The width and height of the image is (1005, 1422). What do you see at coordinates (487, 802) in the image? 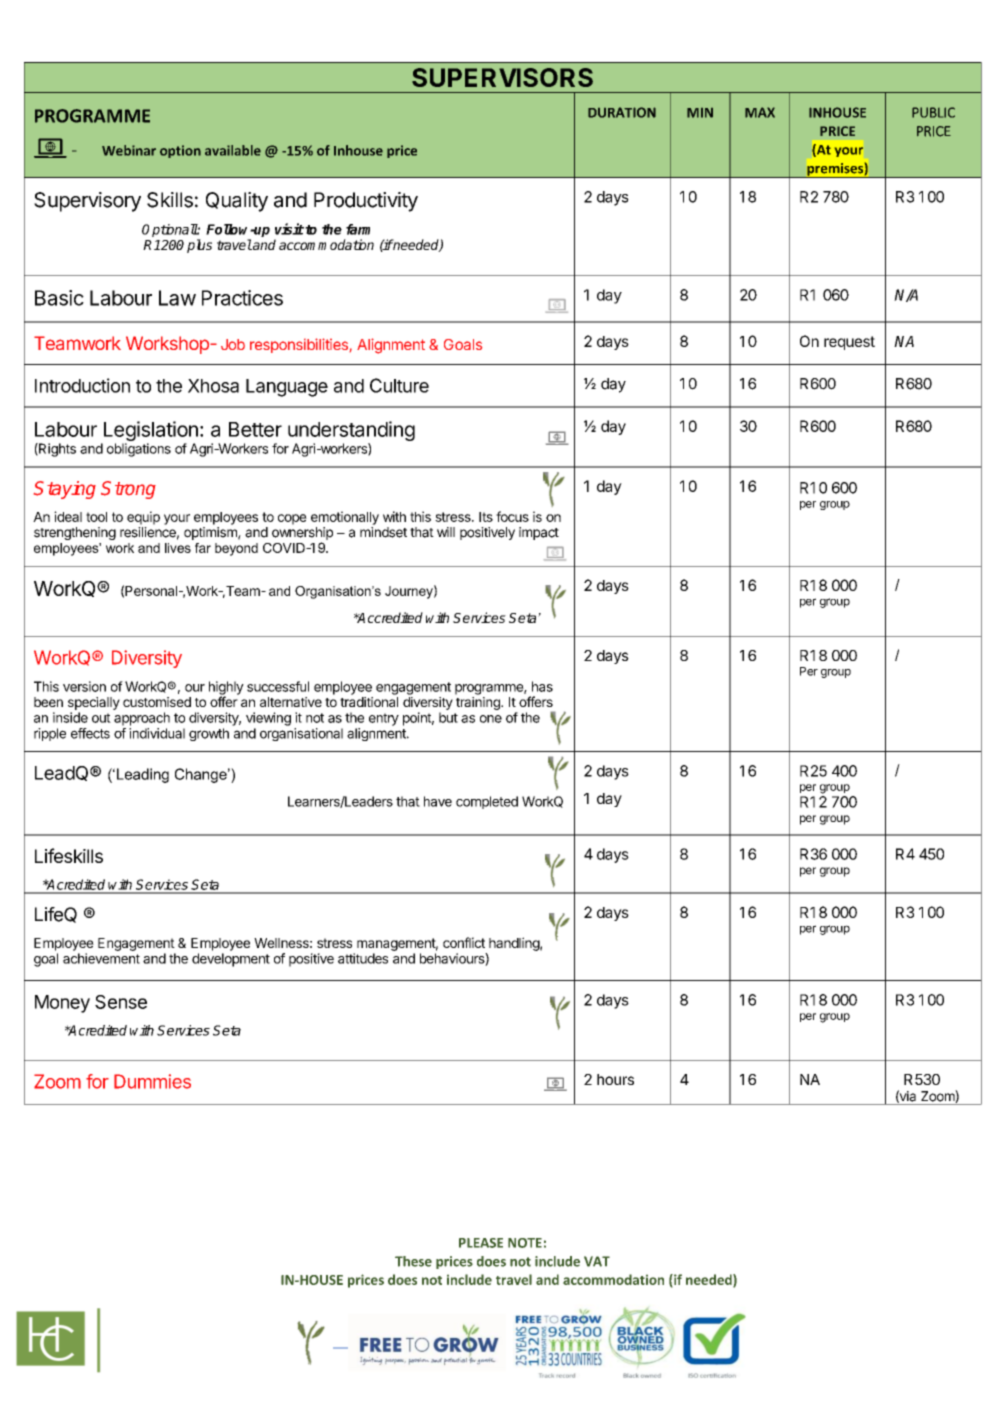
I see `completed` at bounding box center [487, 802].
